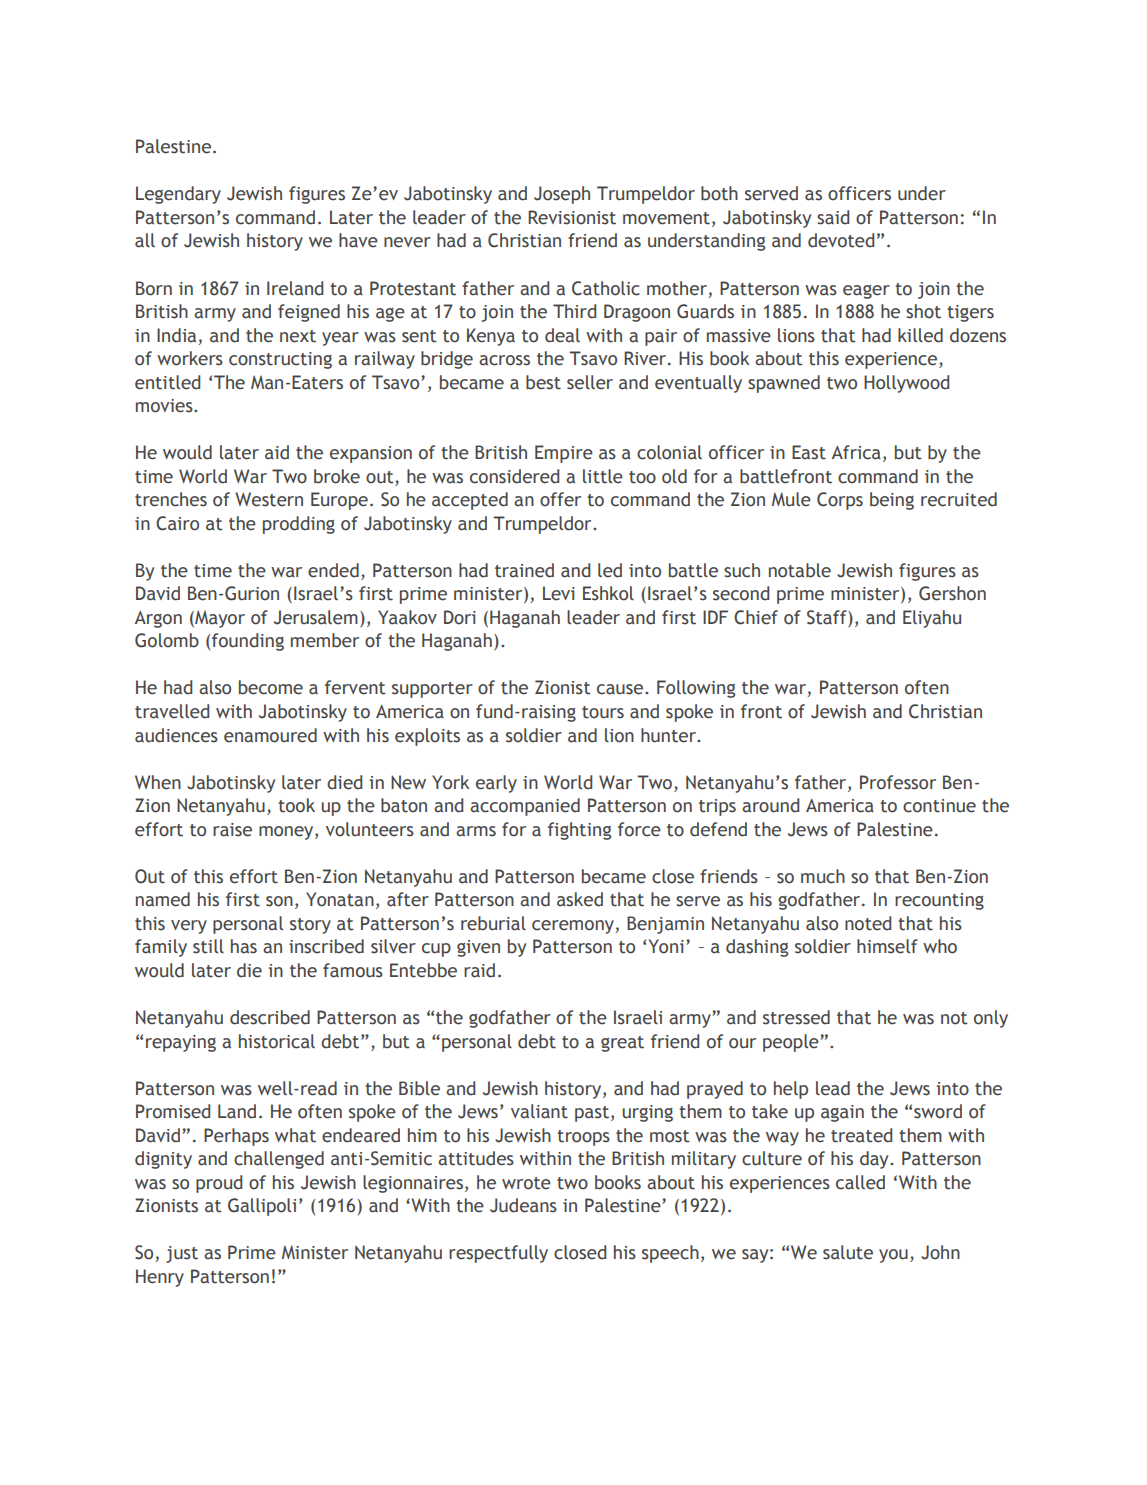 The height and width of the document is (1485, 1147). What do you see at coordinates (952, 593) in the document?
I see `Gershon` at bounding box center [952, 593].
